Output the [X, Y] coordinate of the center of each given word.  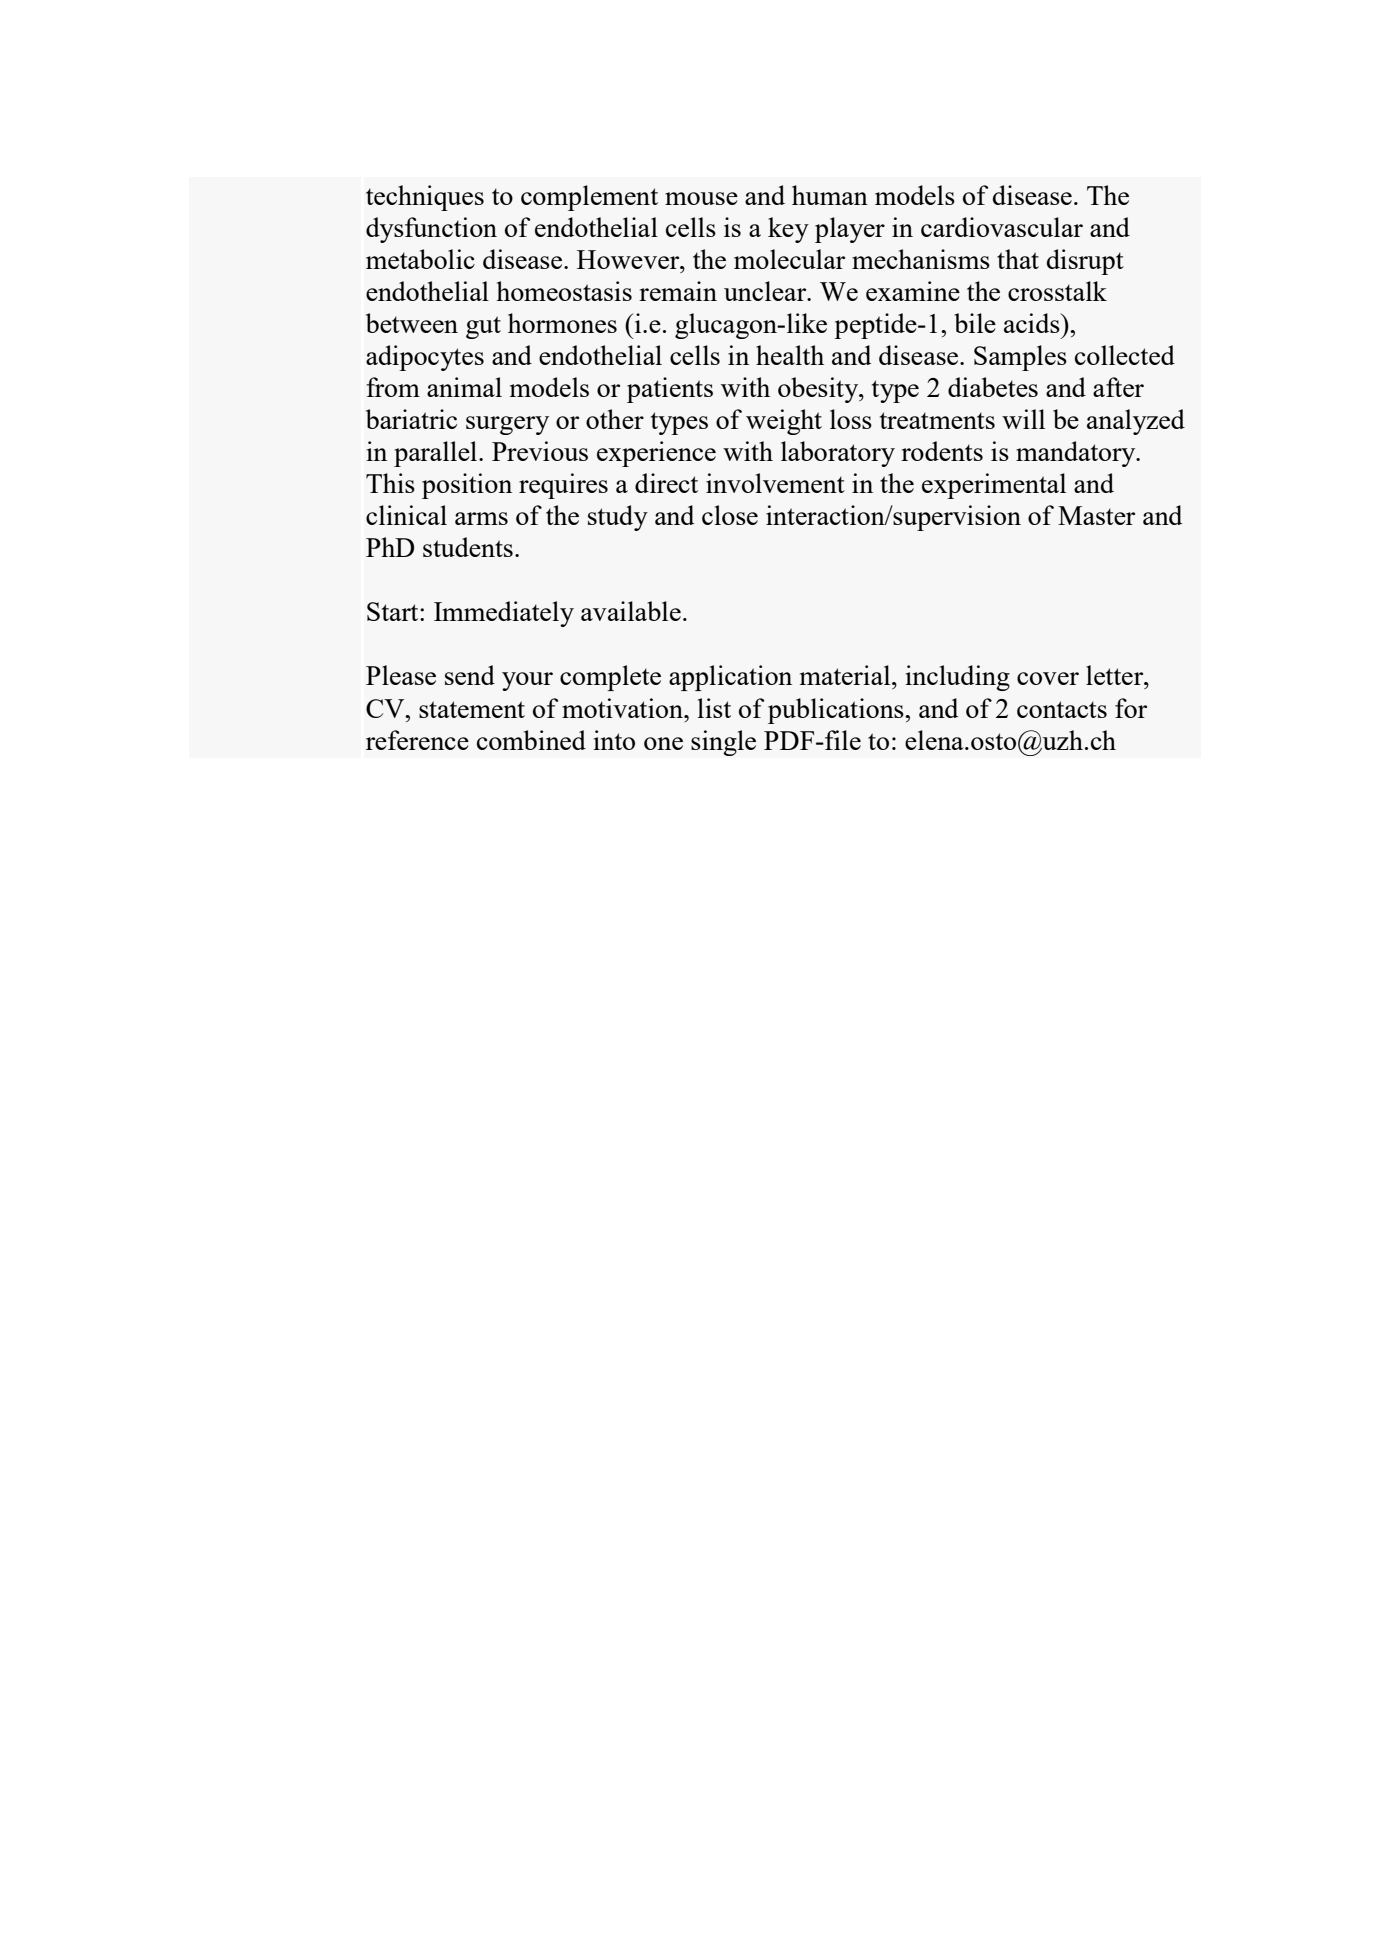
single [723, 743]
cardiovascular [1002, 227]
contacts [1062, 709]
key [788, 230]
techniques [425, 198]
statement [472, 709]
